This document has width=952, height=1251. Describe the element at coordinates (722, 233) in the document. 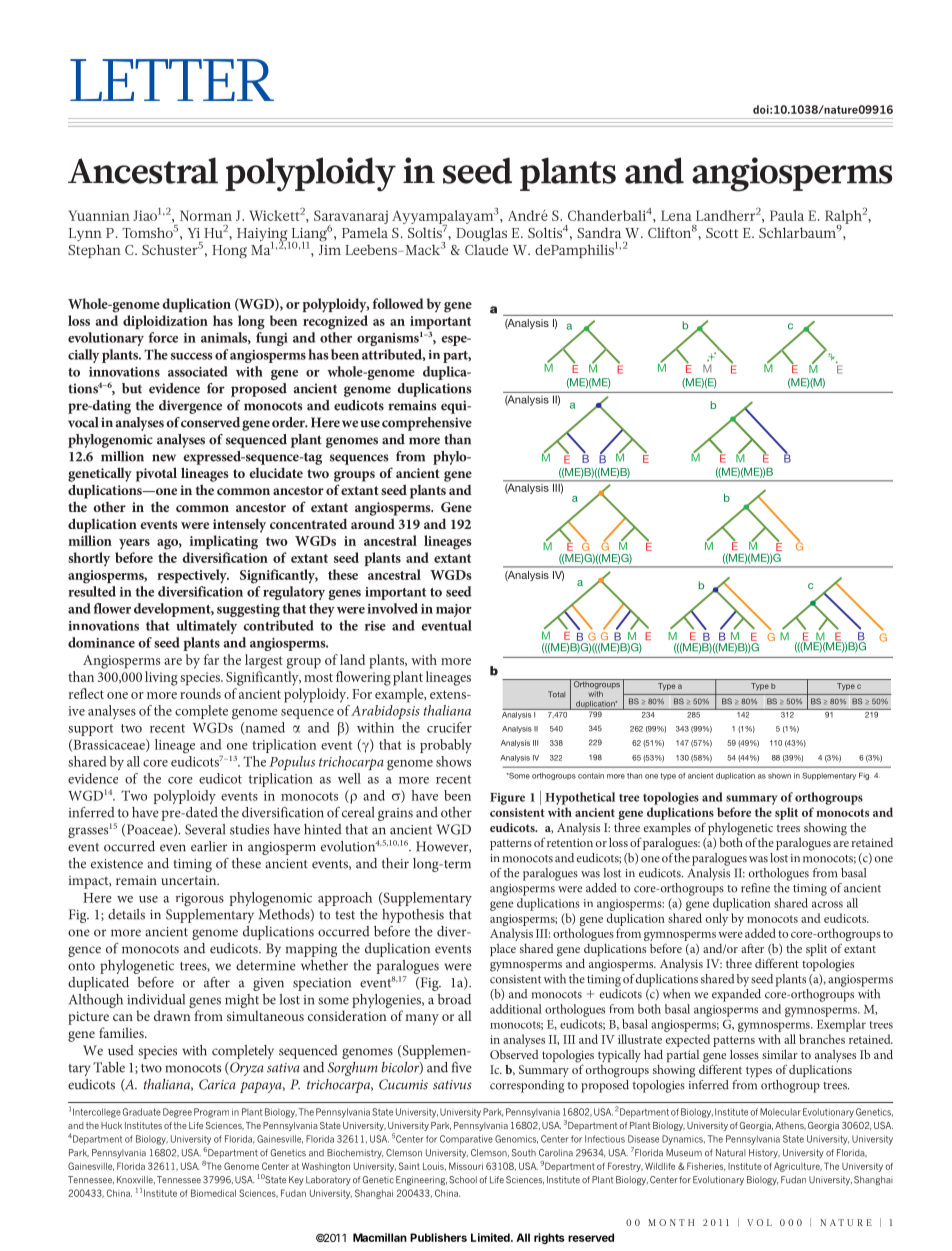

I see `Scott` at that location.
